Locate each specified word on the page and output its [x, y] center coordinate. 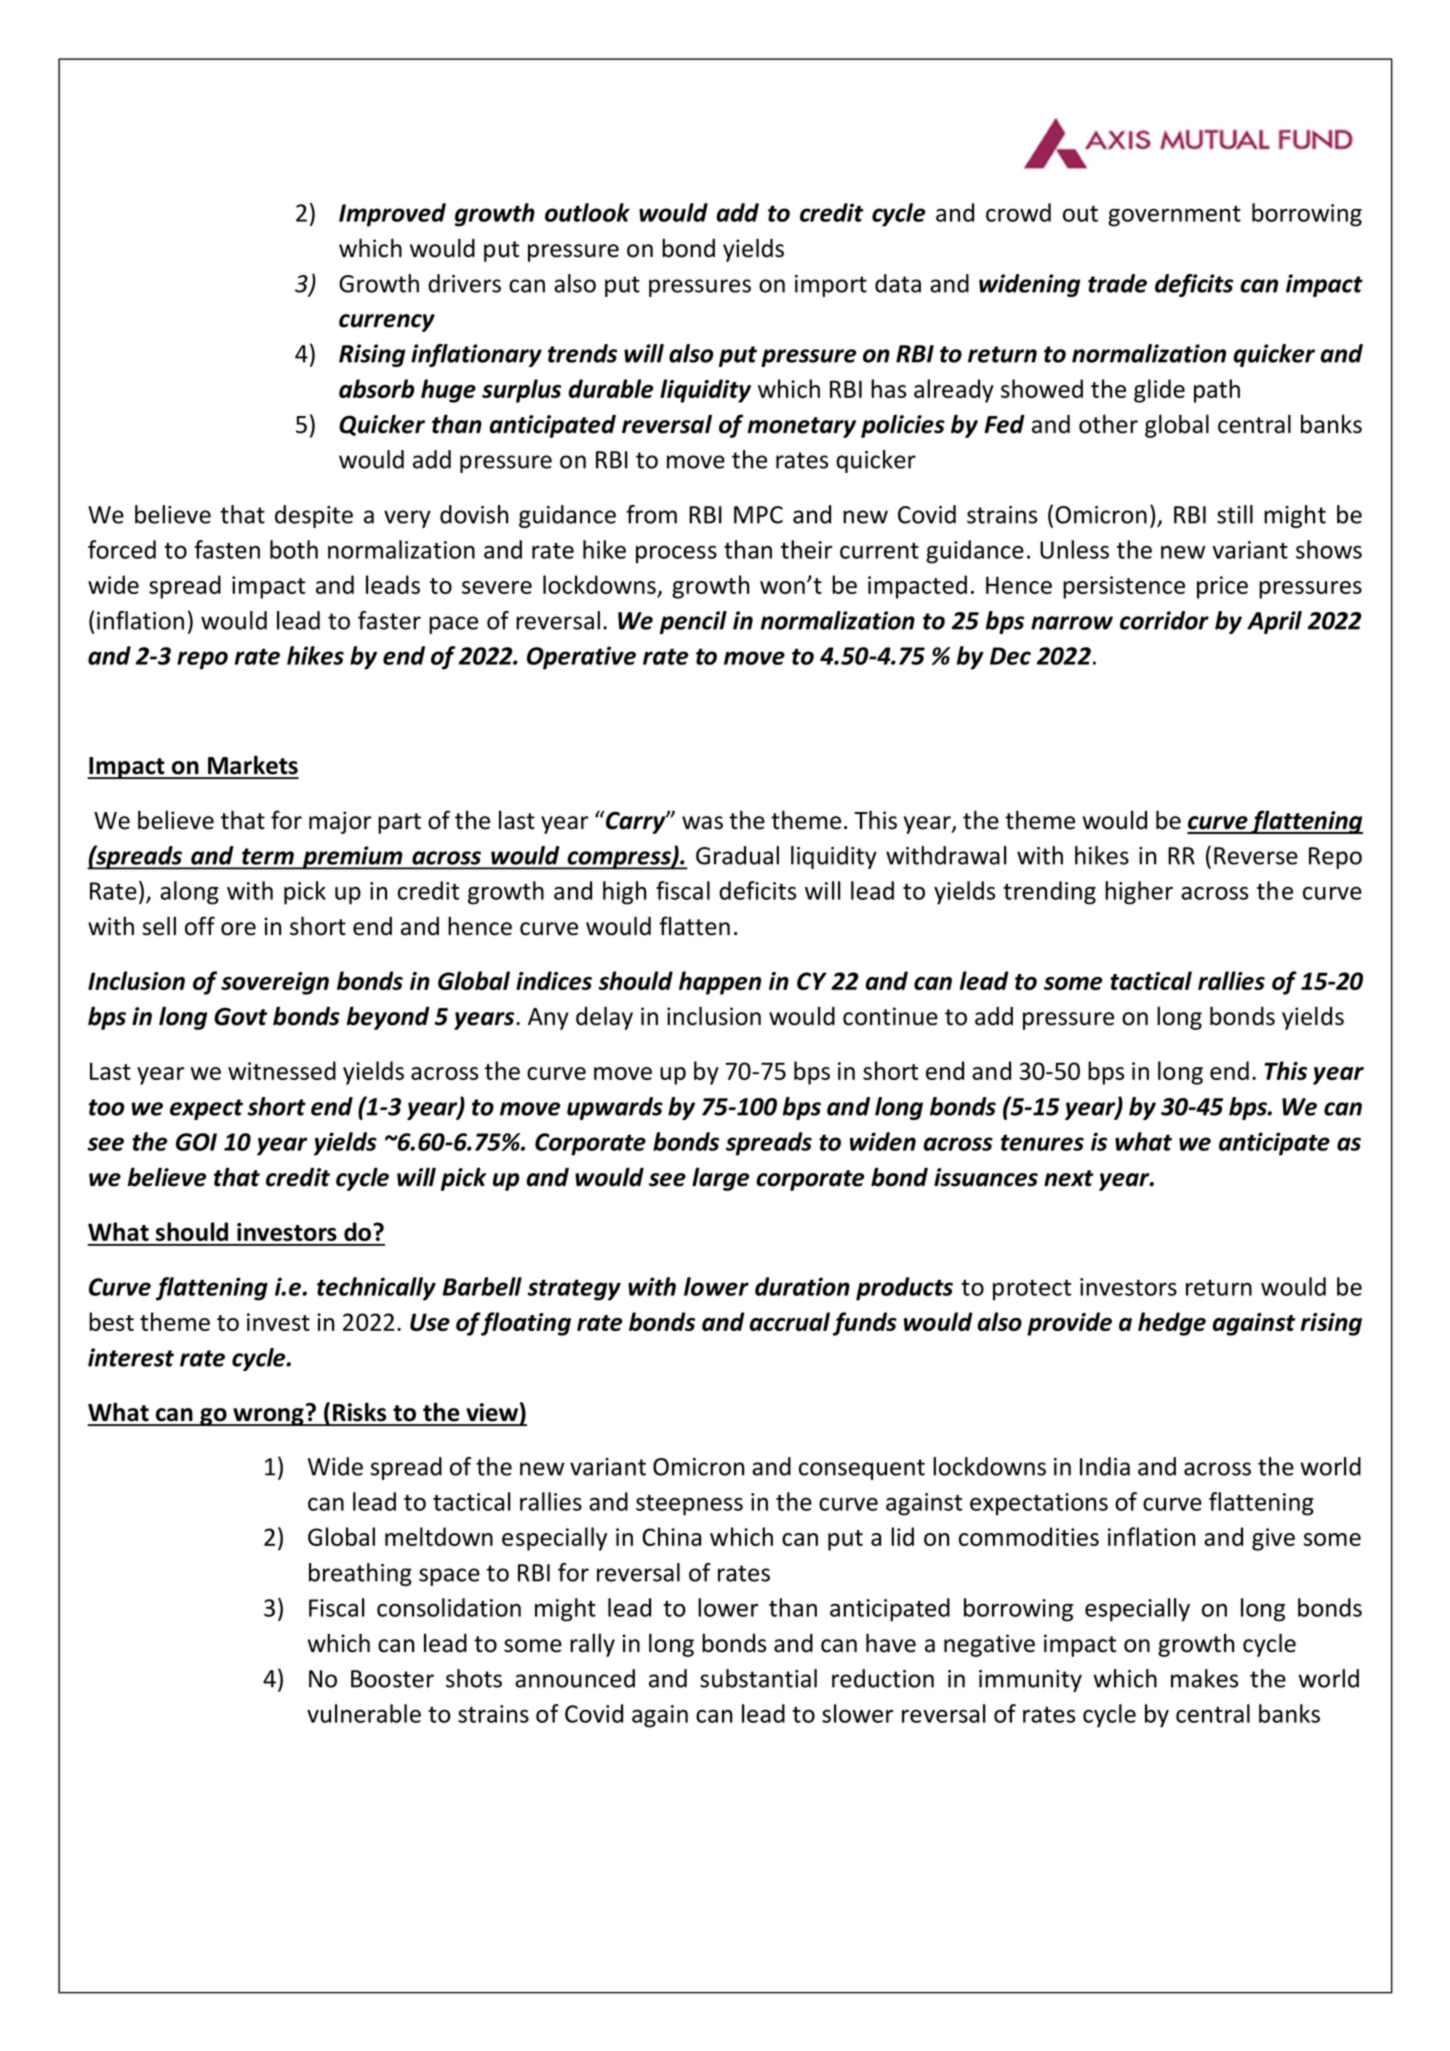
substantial [758, 1678]
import [831, 286]
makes [1204, 1678]
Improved [392, 215]
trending [1049, 893]
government [1174, 216]
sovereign [275, 983]
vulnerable [364, 1713]
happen [720, 983]
